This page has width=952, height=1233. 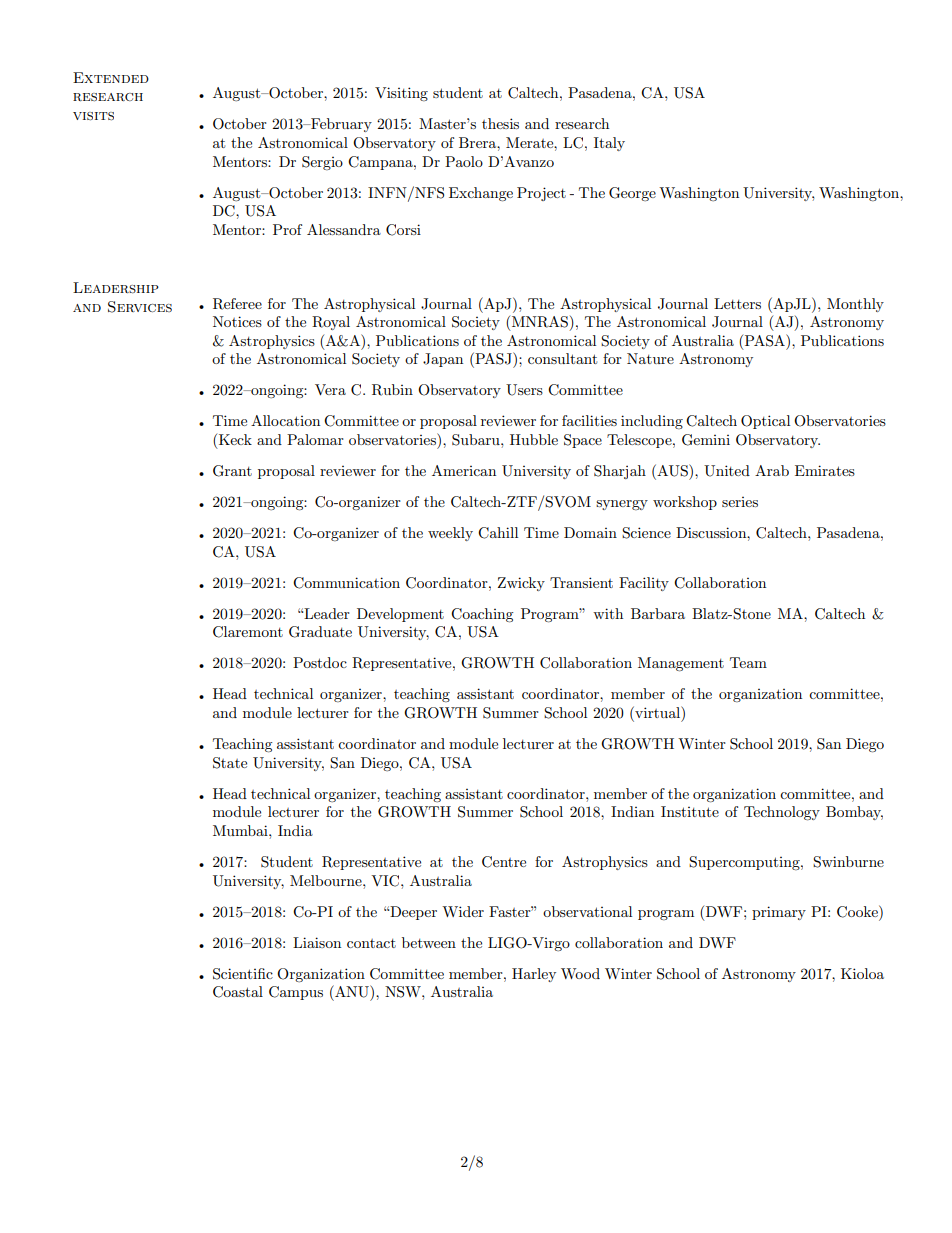 I want to click on Scientific, so click(x=243, y=974).
